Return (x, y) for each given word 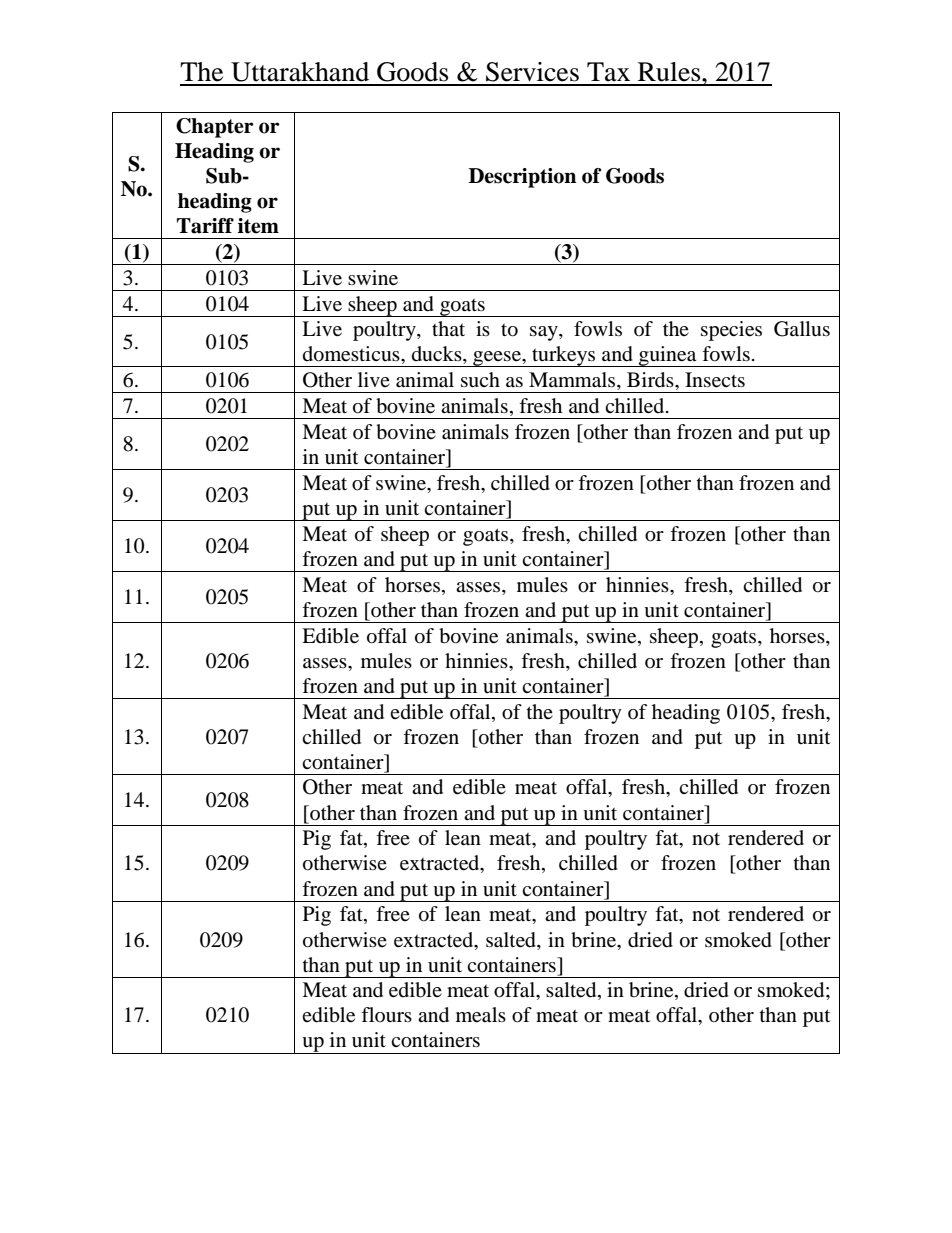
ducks (438, 355)
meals (481, 1015)
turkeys (564, 356)
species (731, 331)
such (480, 380)
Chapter (215, 128)
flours (386, 1014)
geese (497, 359)
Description (522, 178)
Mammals (573, 381)
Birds (651, 380)
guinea (668, 356)
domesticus (352, 354)
